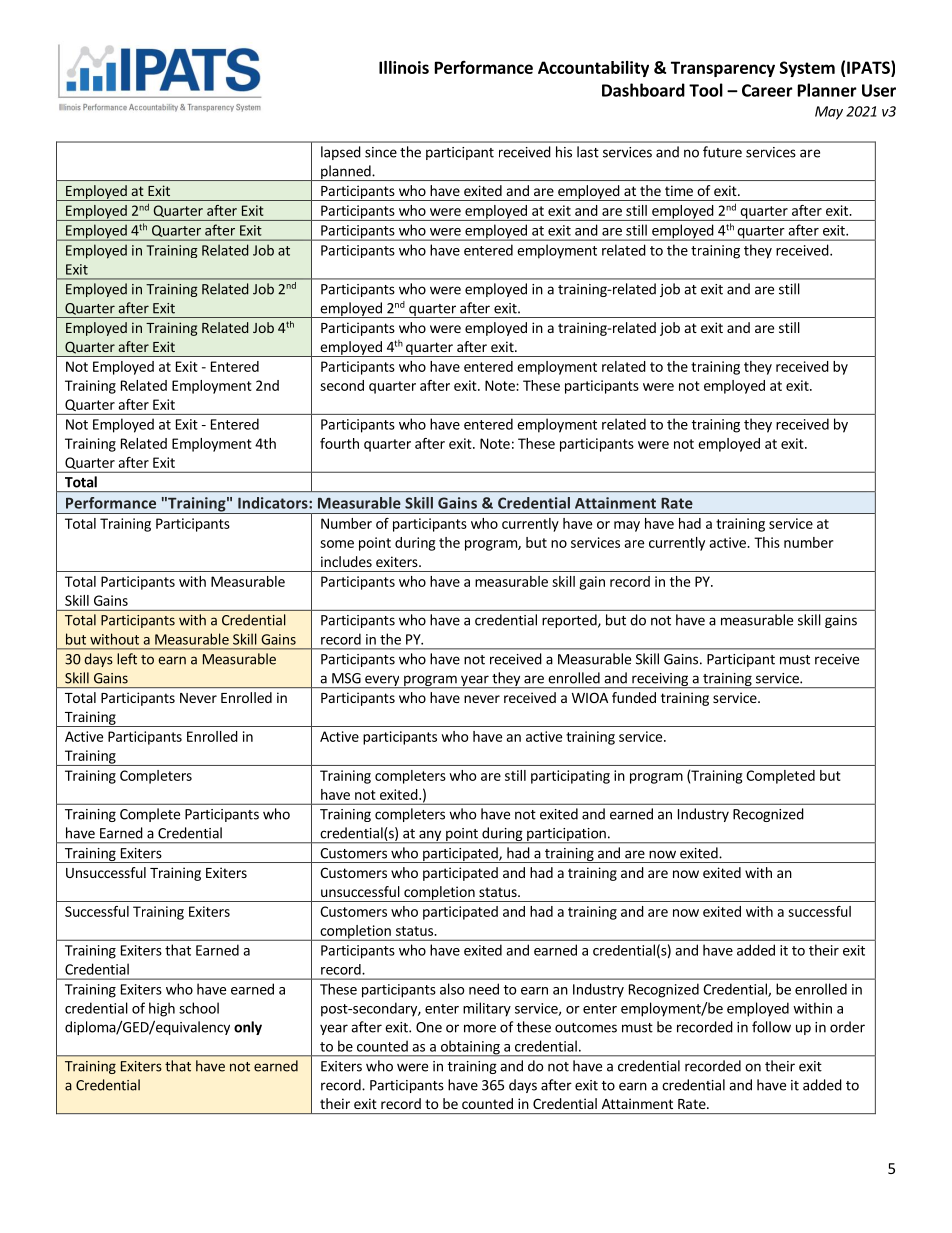  Describe the element at coordinates (341, 153) in the screenshot. I see `lapsed` at that location.
